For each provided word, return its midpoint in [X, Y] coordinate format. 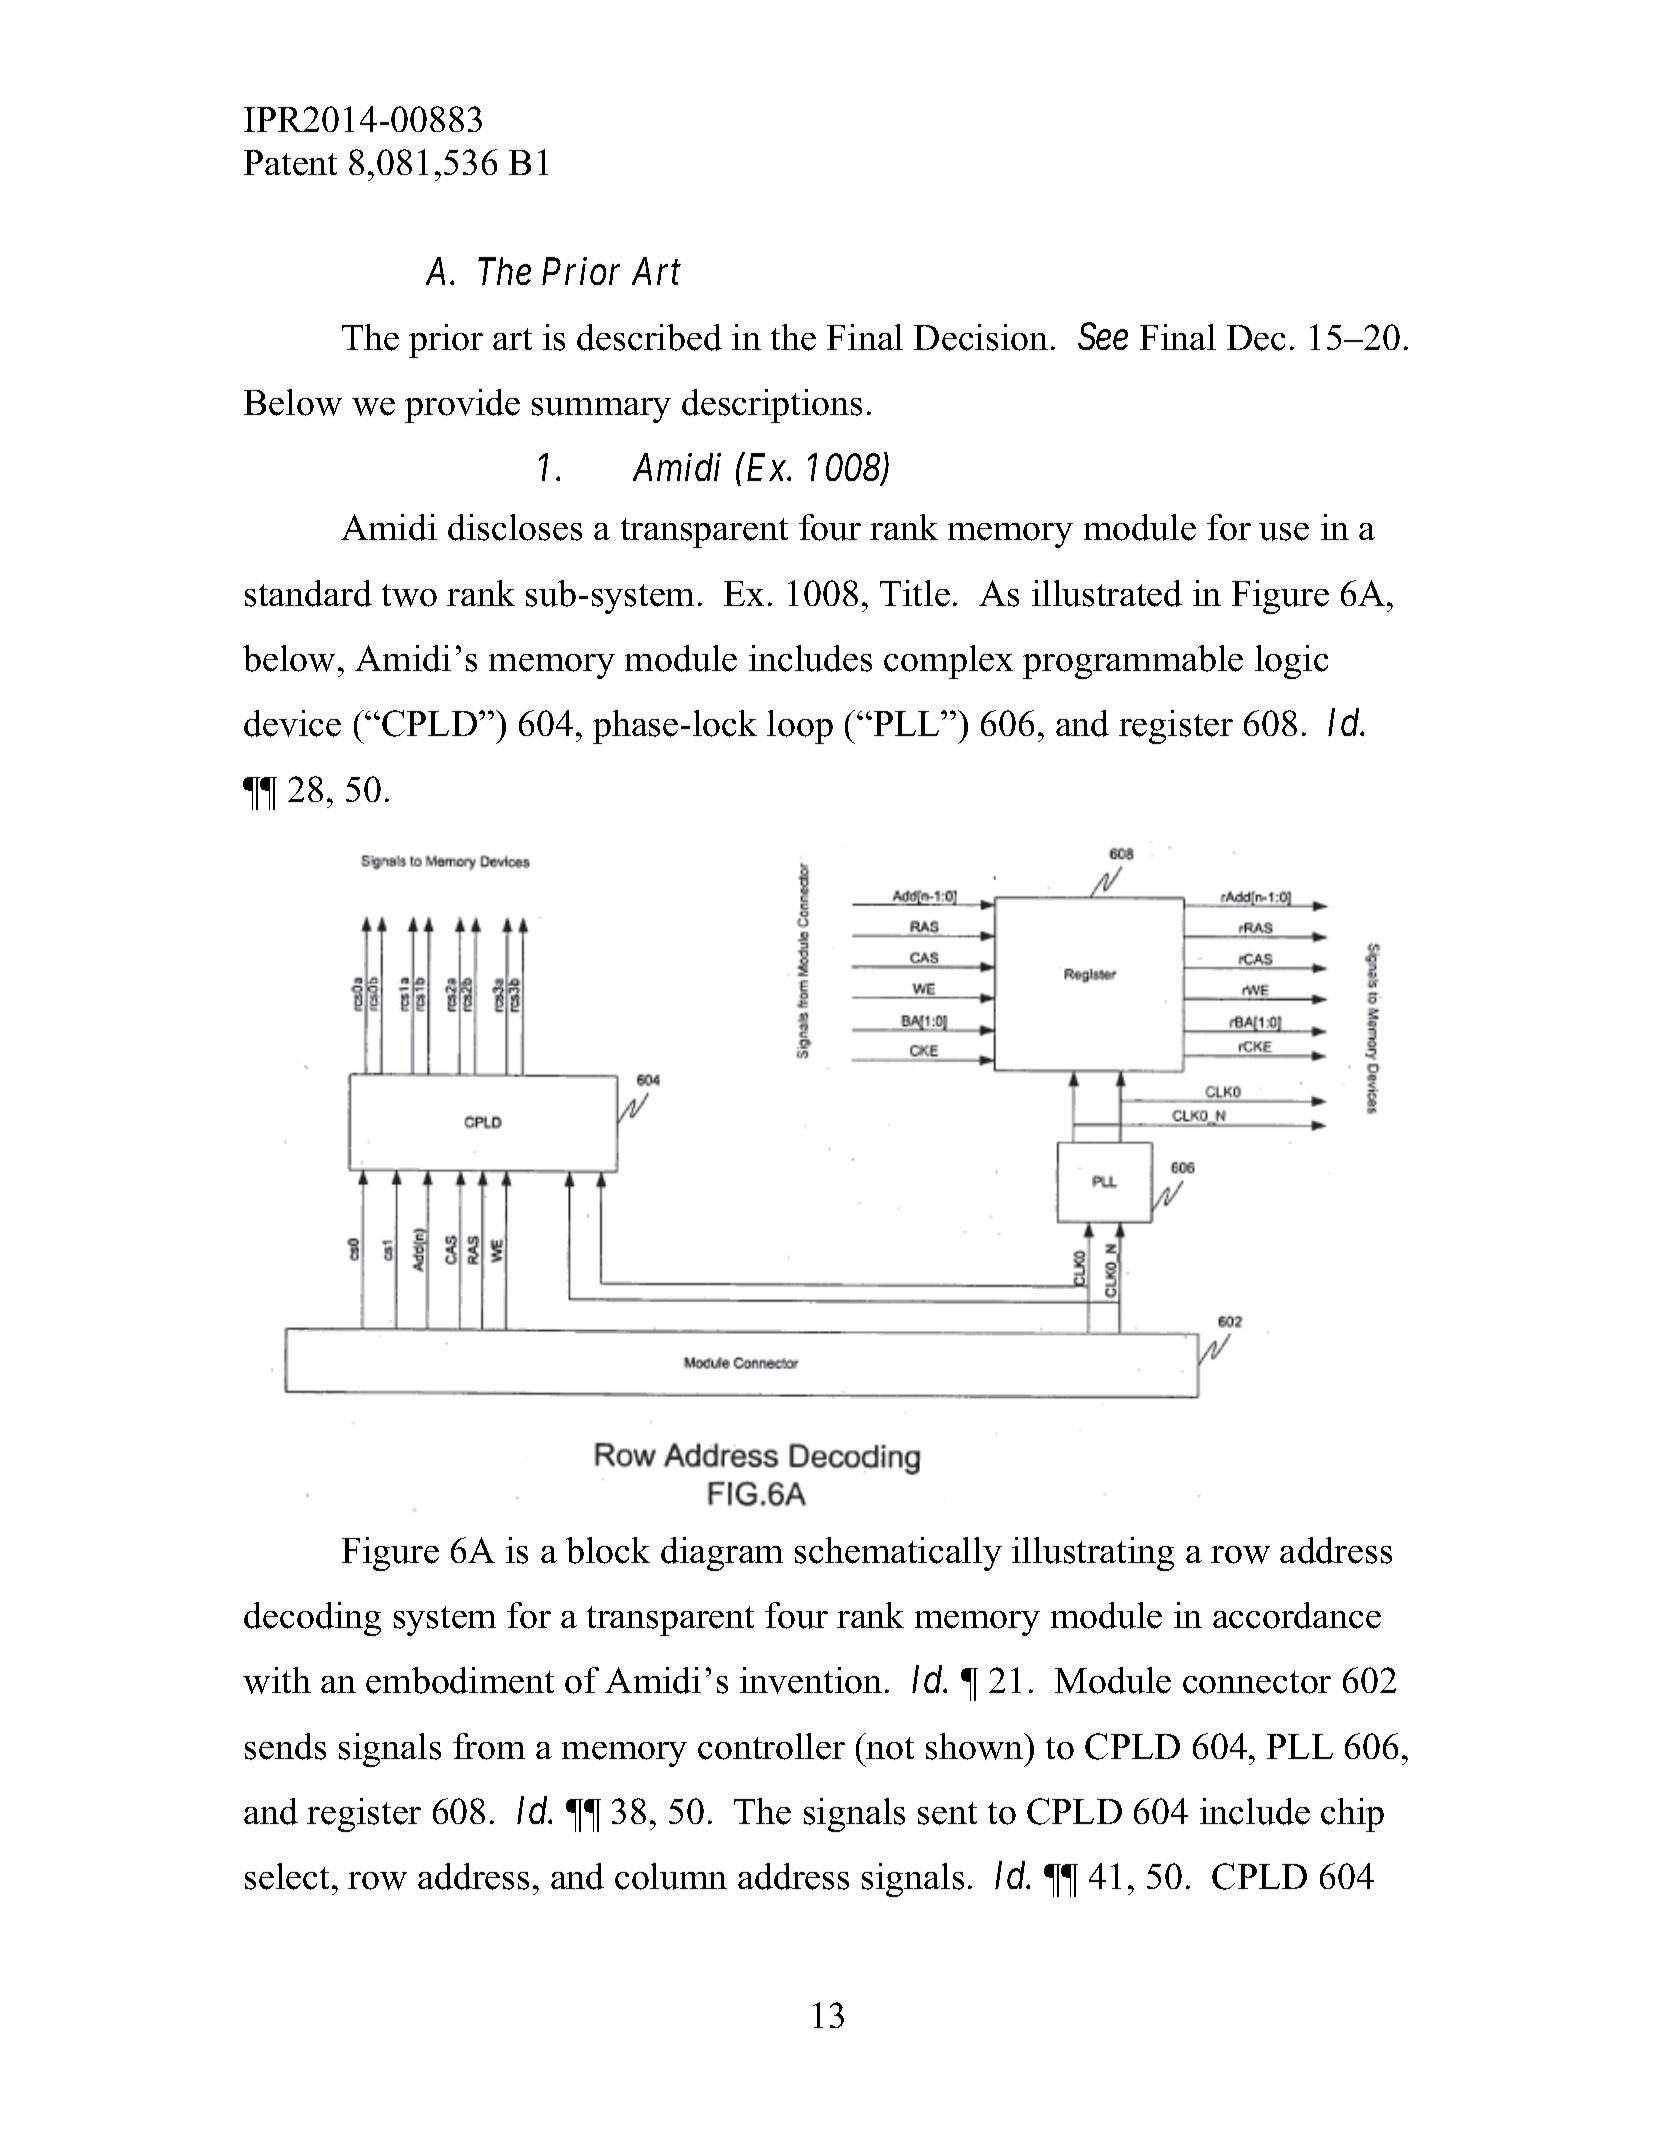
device [292, 723]
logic [1291, 662]
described [649, 337]
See [1103, 336]
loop [800, 727]
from [489, 1746]
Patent [290, 163]
